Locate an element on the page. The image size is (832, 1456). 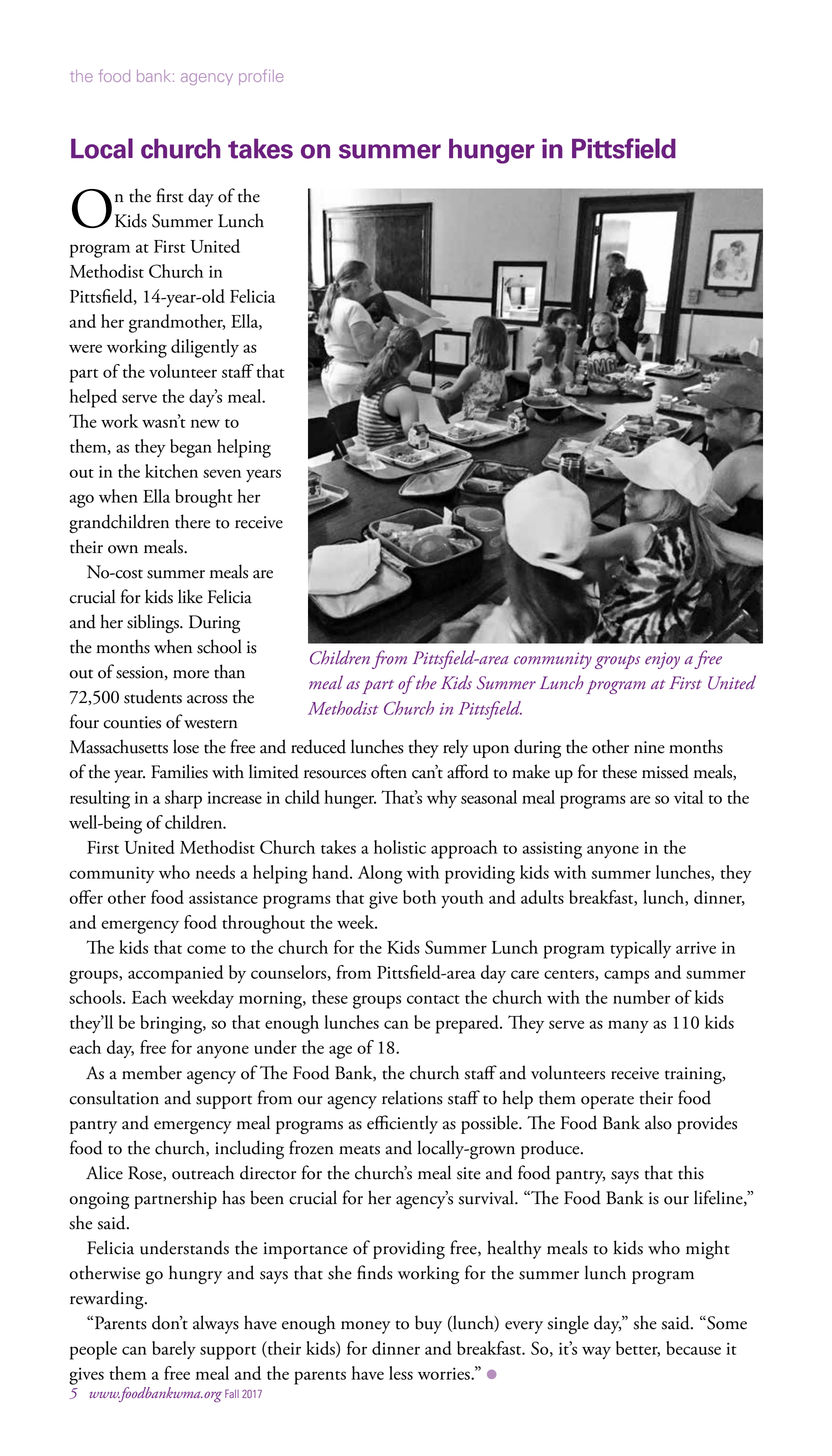
often is located at coordinates (389, 771).
